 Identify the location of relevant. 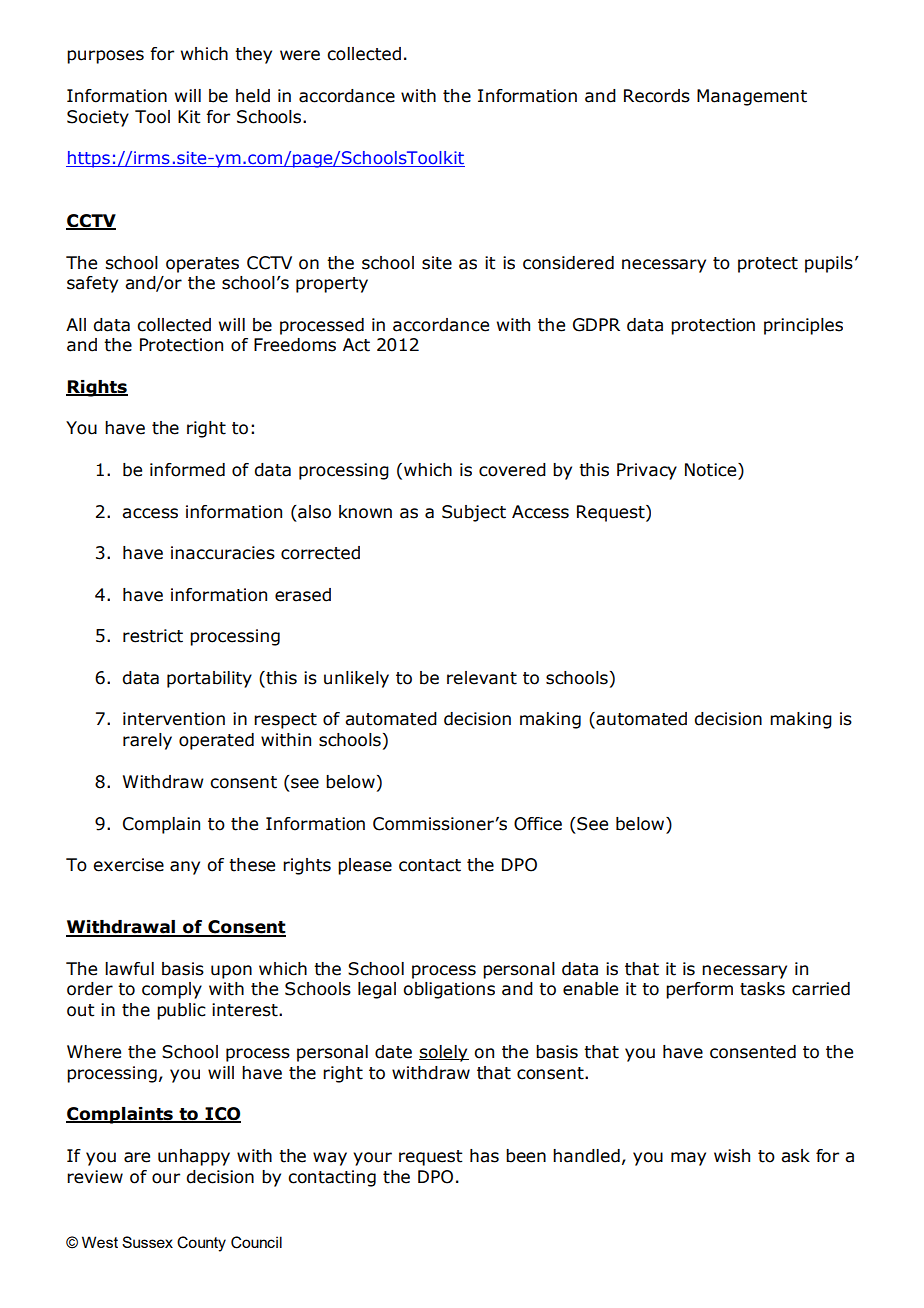
(482, 678).
